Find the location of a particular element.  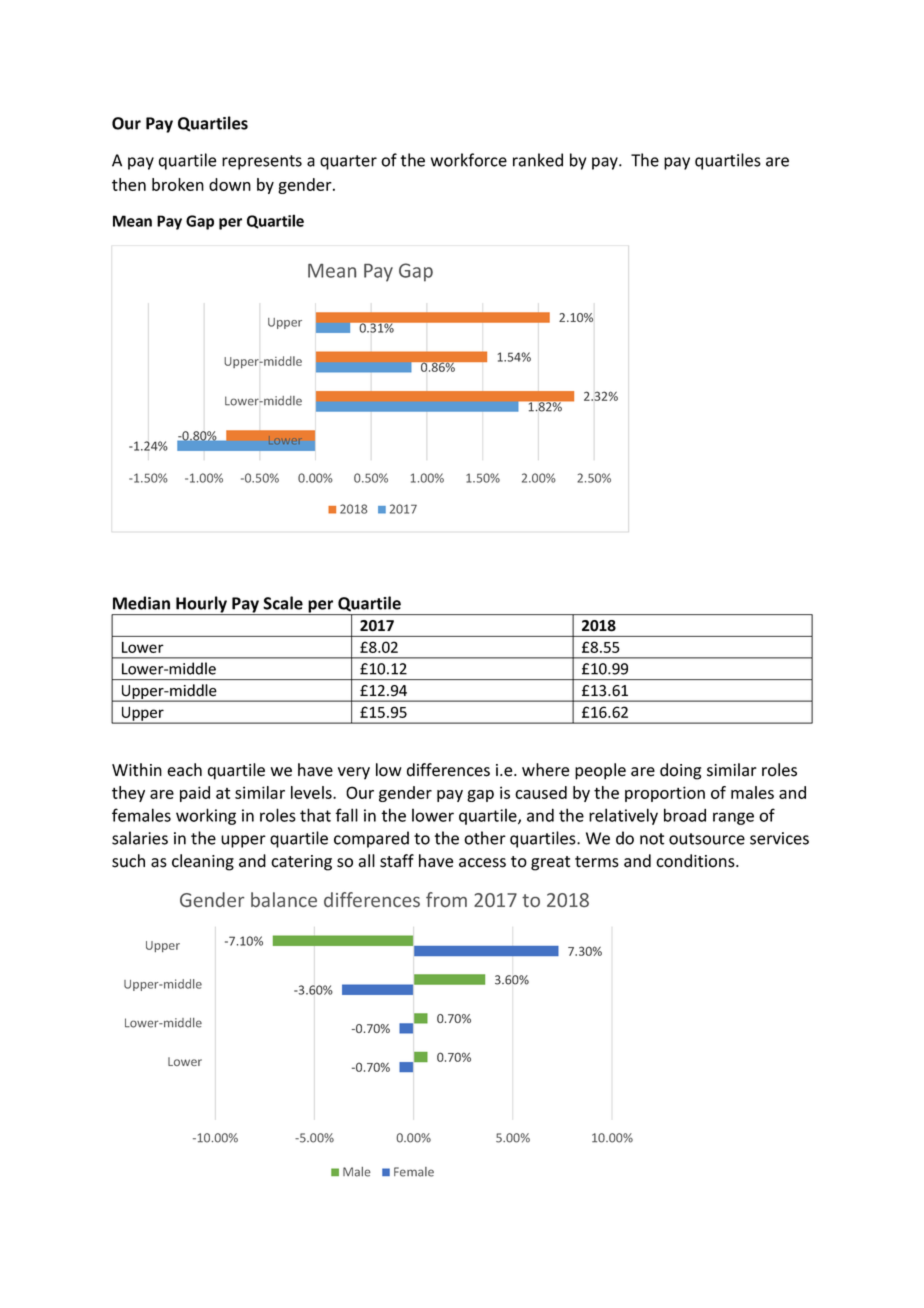

ranked is located at coordinates (538, 160).
